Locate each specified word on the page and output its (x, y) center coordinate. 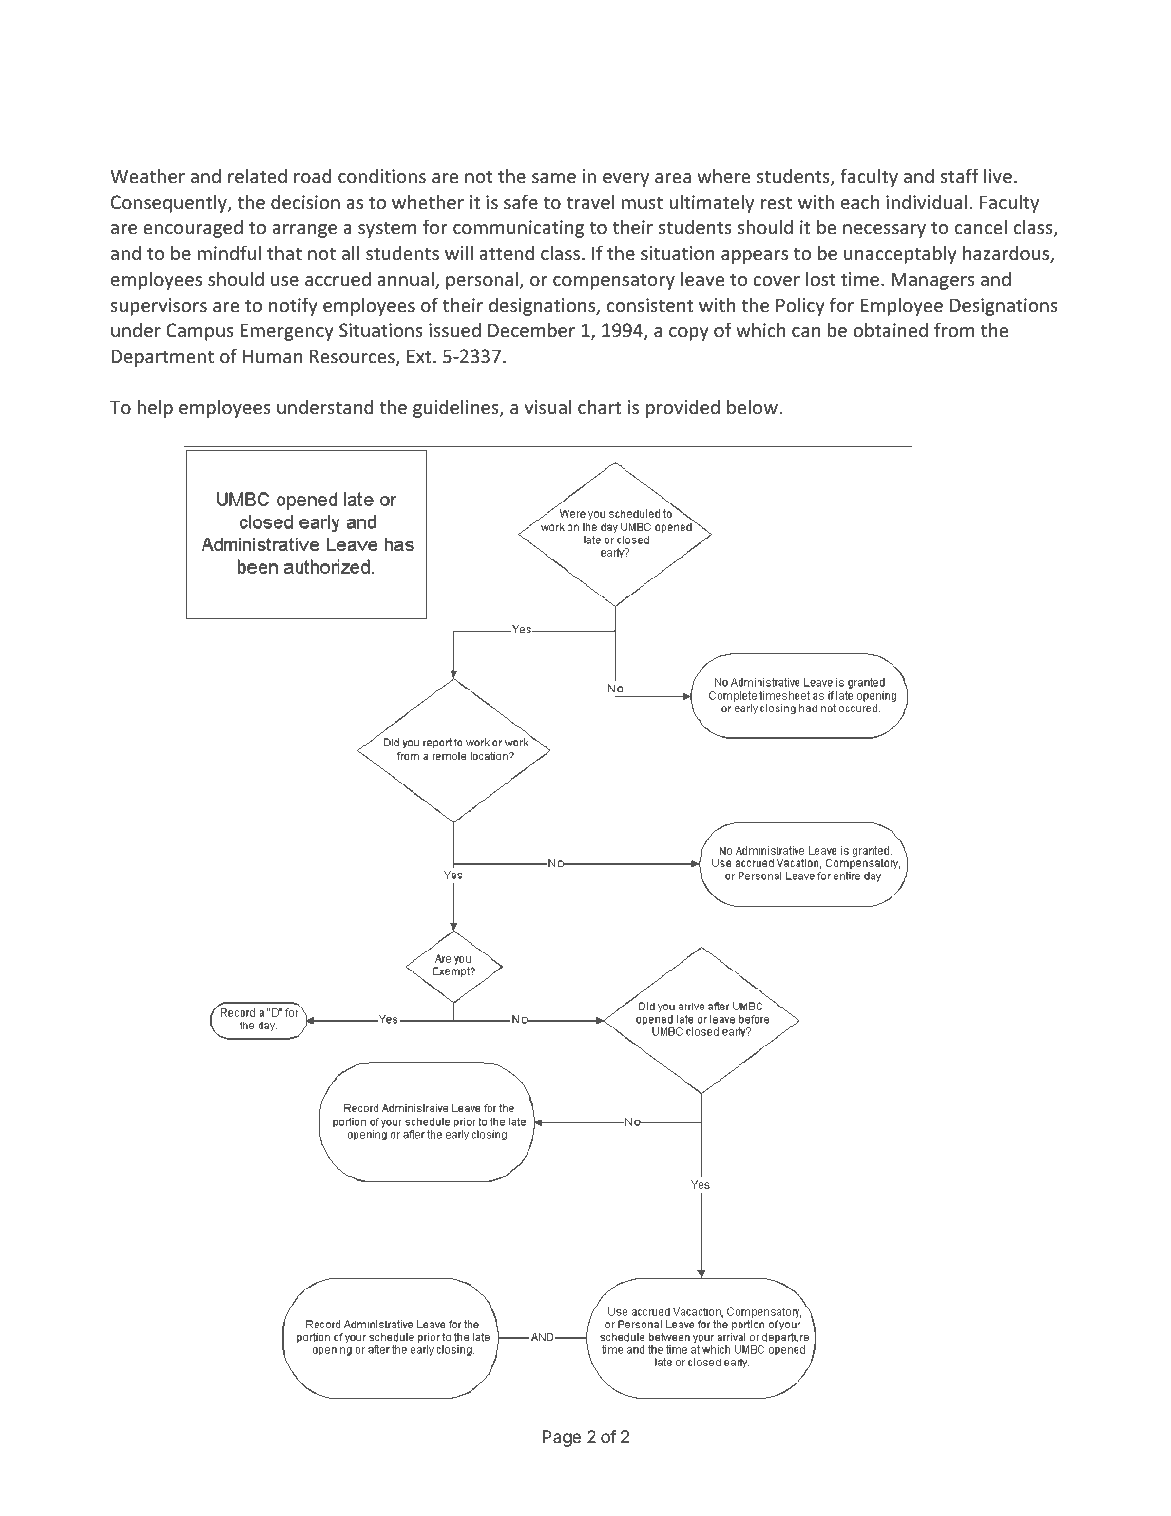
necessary (884, 231)
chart (599, 406)
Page (561, 1438)
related (257, 175)
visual (548, 406)
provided (683, 408)
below (752, 406)
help (155, 408)
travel (590, 201)
